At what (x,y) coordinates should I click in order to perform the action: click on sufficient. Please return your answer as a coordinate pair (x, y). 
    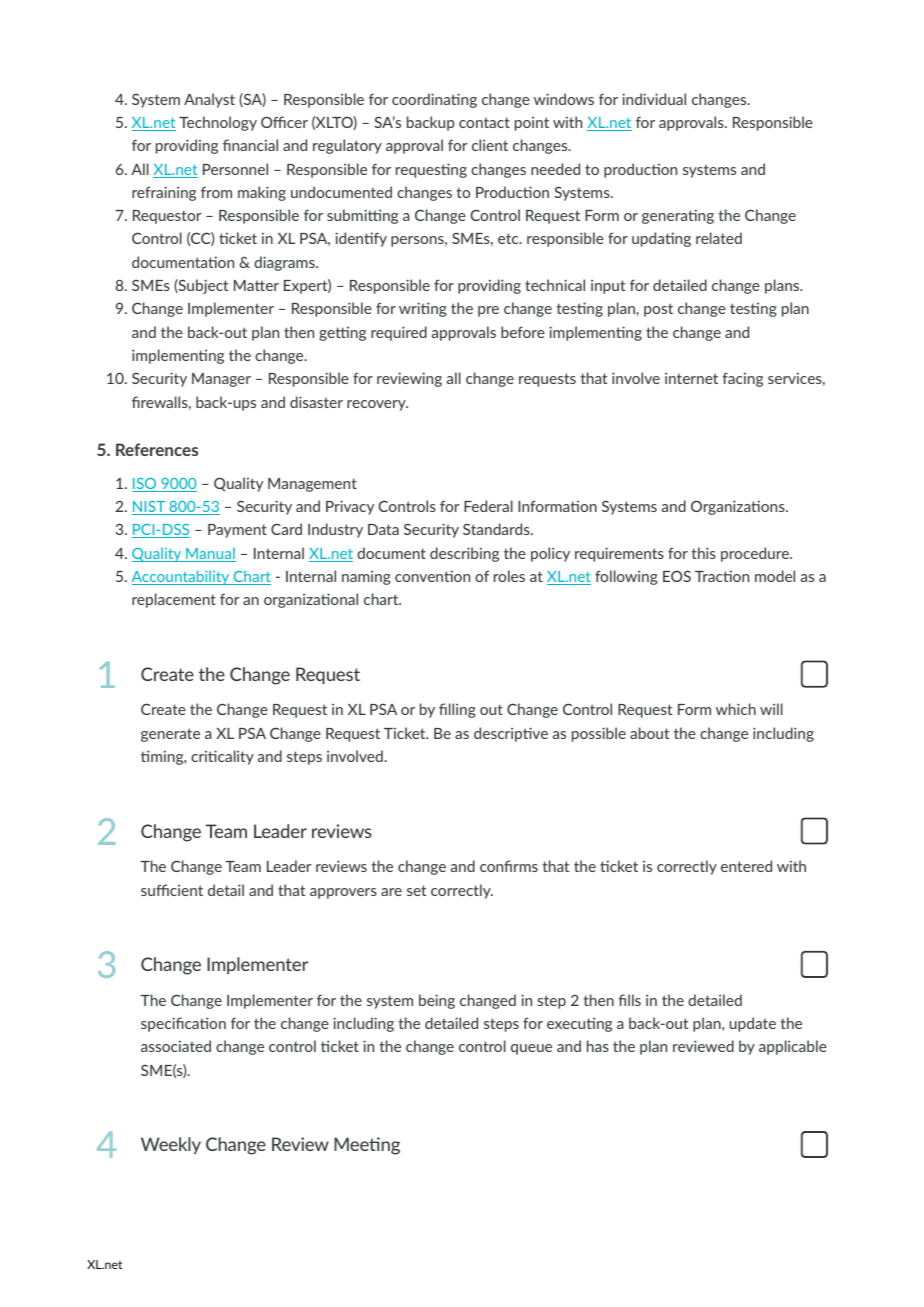
    Looking at the image, I should click on (172, 890).
